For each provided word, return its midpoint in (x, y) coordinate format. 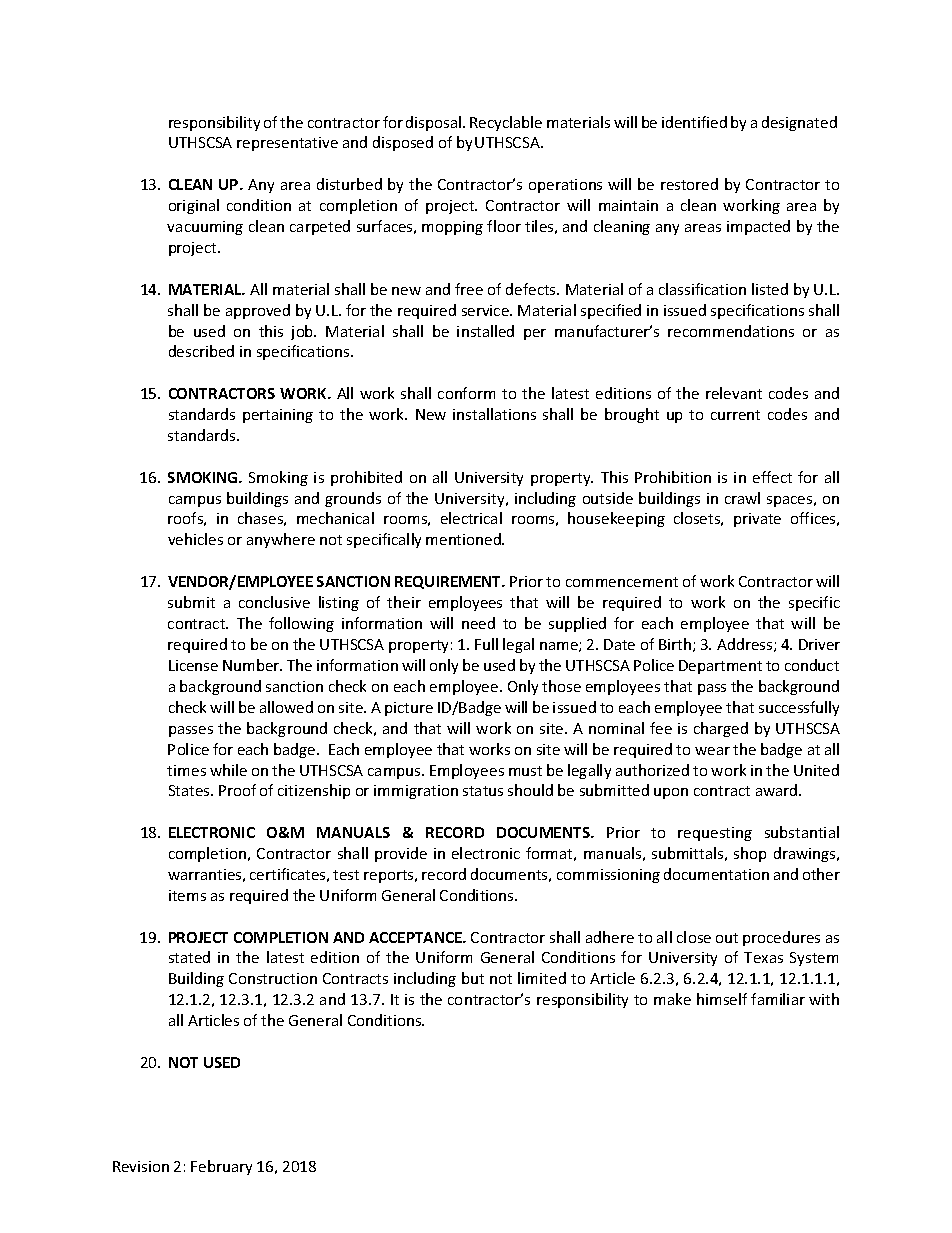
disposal (435, 123)
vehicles (195, 539)
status (483, 791)
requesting (715, 834)
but (473, 978)
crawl (742, 498)
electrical (471, 518)
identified (694, 122)
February (221, 1167)
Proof (237, 790)
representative (287, 144)
